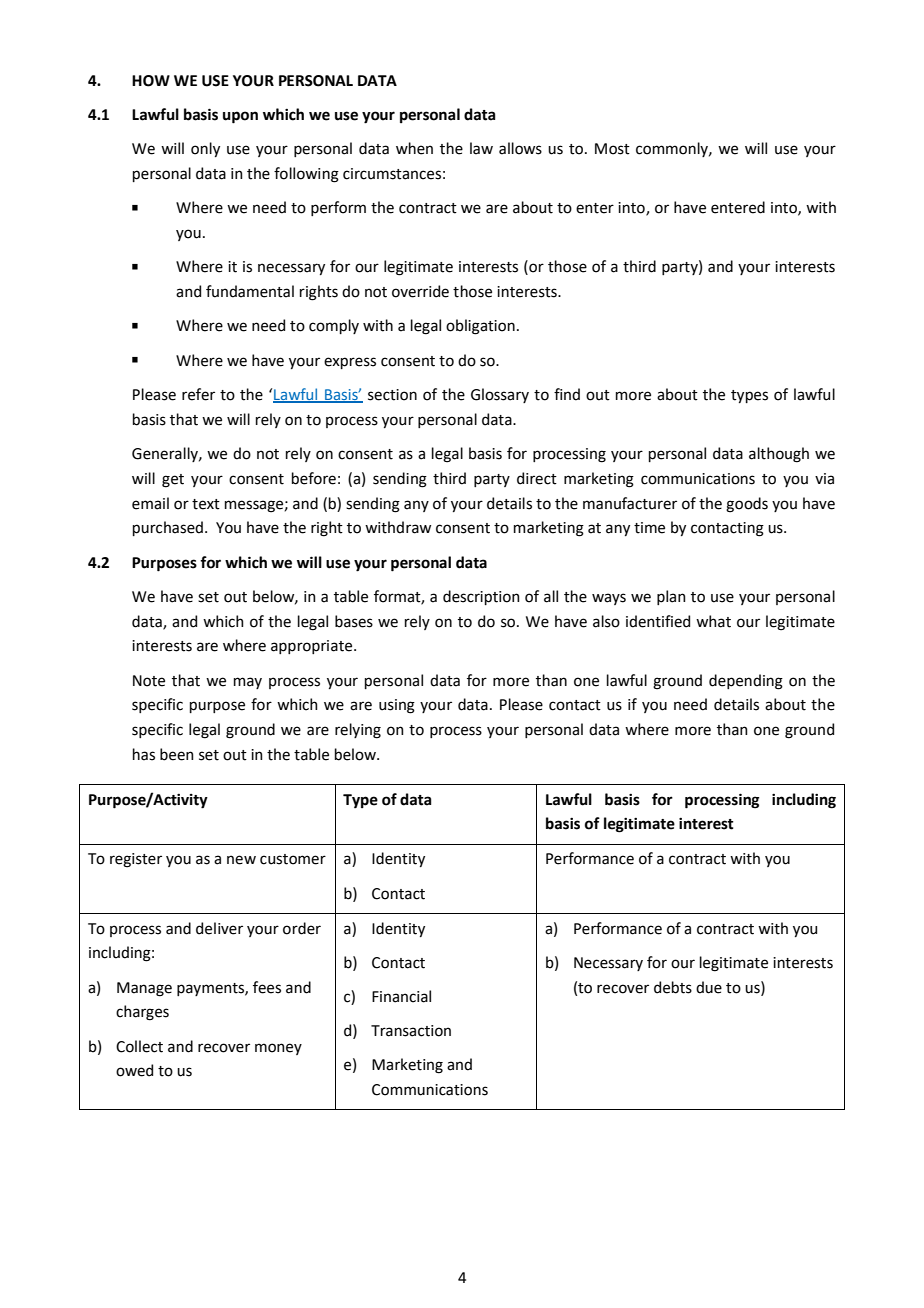 The width and height of the image is (924, 1308). I want to click on upon, so click(240, 117).
